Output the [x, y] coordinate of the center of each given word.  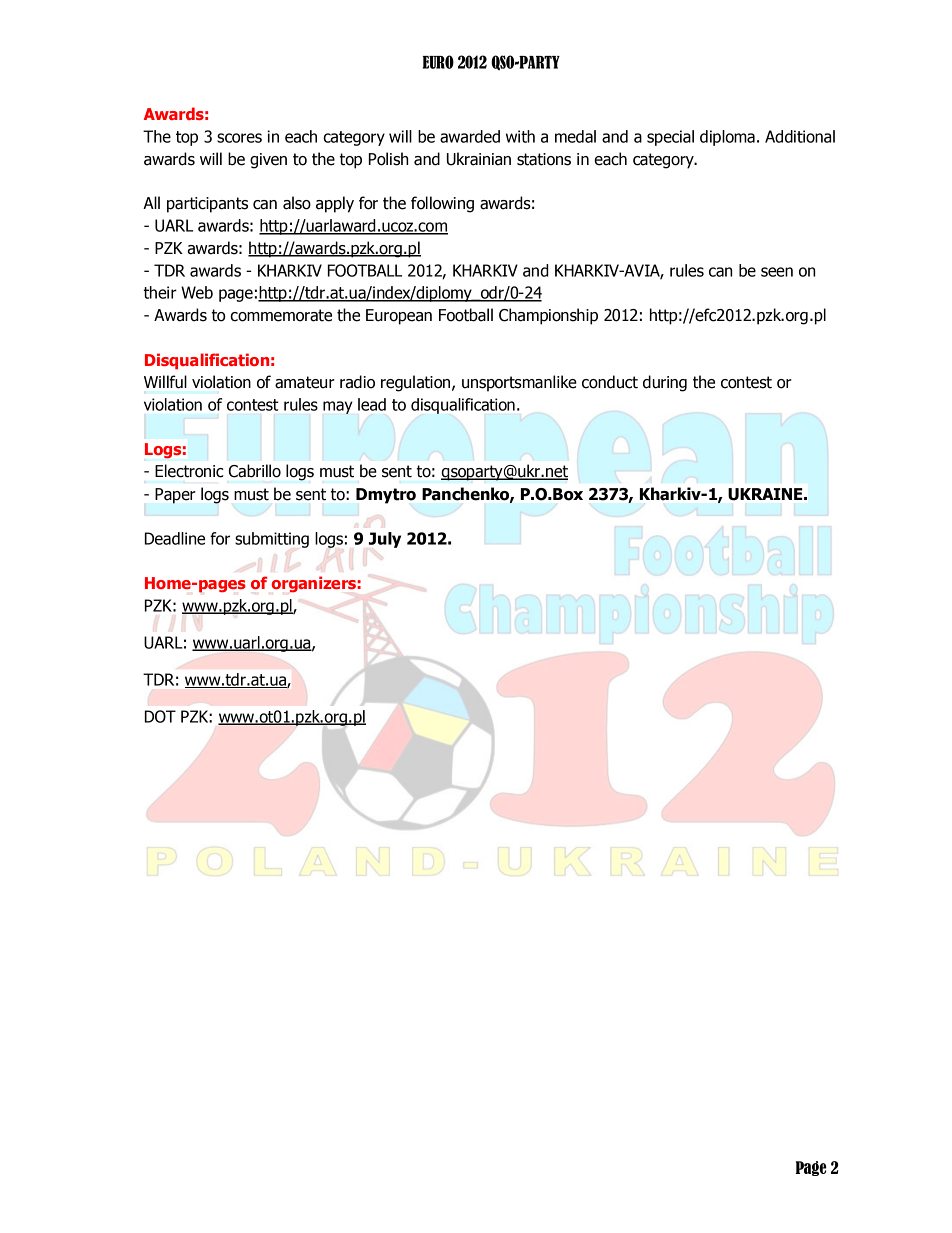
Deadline [175, 538]
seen [777, 272]
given [268, 161]
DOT [160, 716]
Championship [548, 316]
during [665, 383]
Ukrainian [479, 159]
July [385, 540]
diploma [727, 138]
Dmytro [386, 496]
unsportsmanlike [519, 383]
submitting [272, 540]
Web [197, 292]
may [338, 407]
